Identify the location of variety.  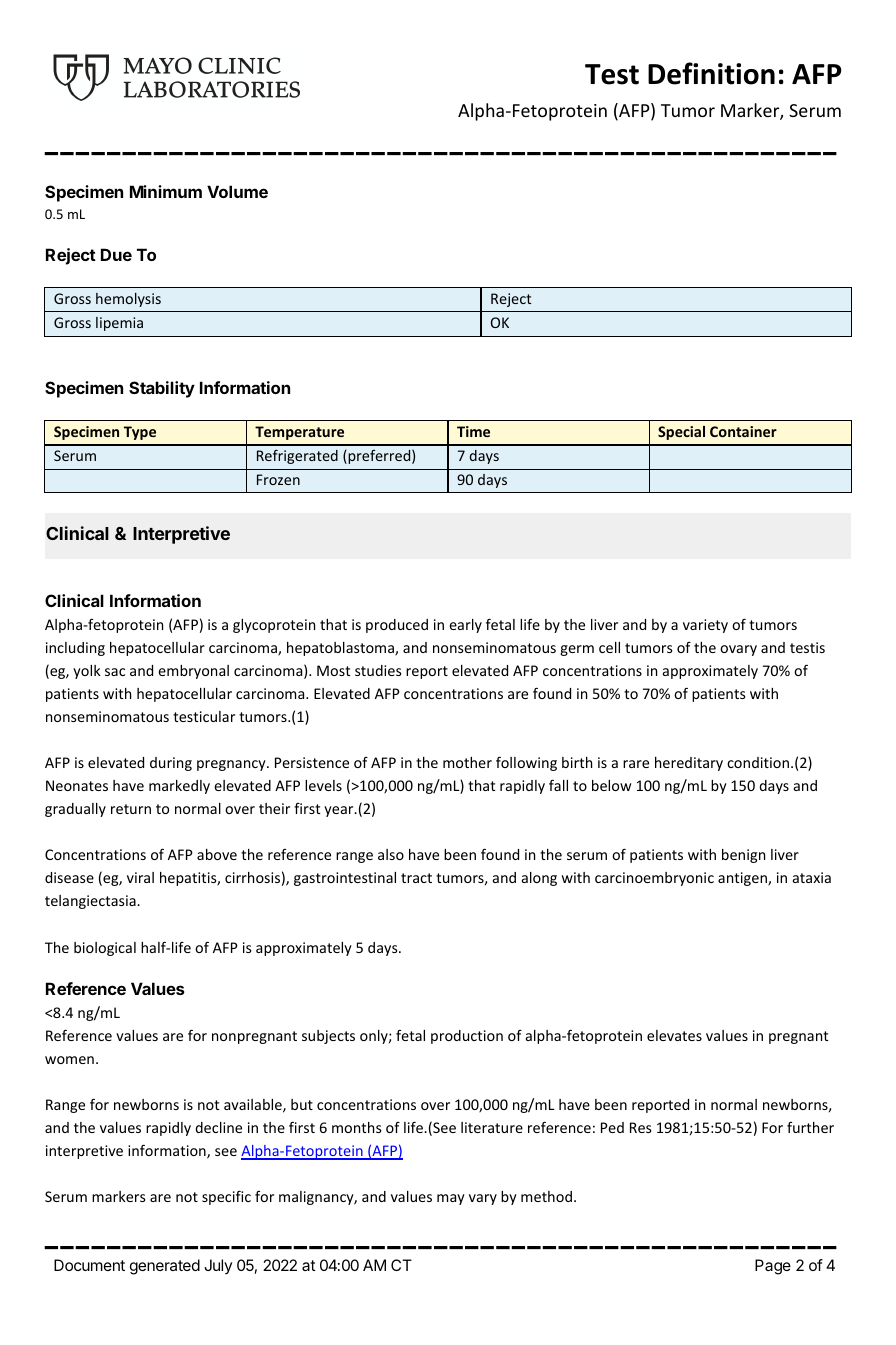
(705, 626).
